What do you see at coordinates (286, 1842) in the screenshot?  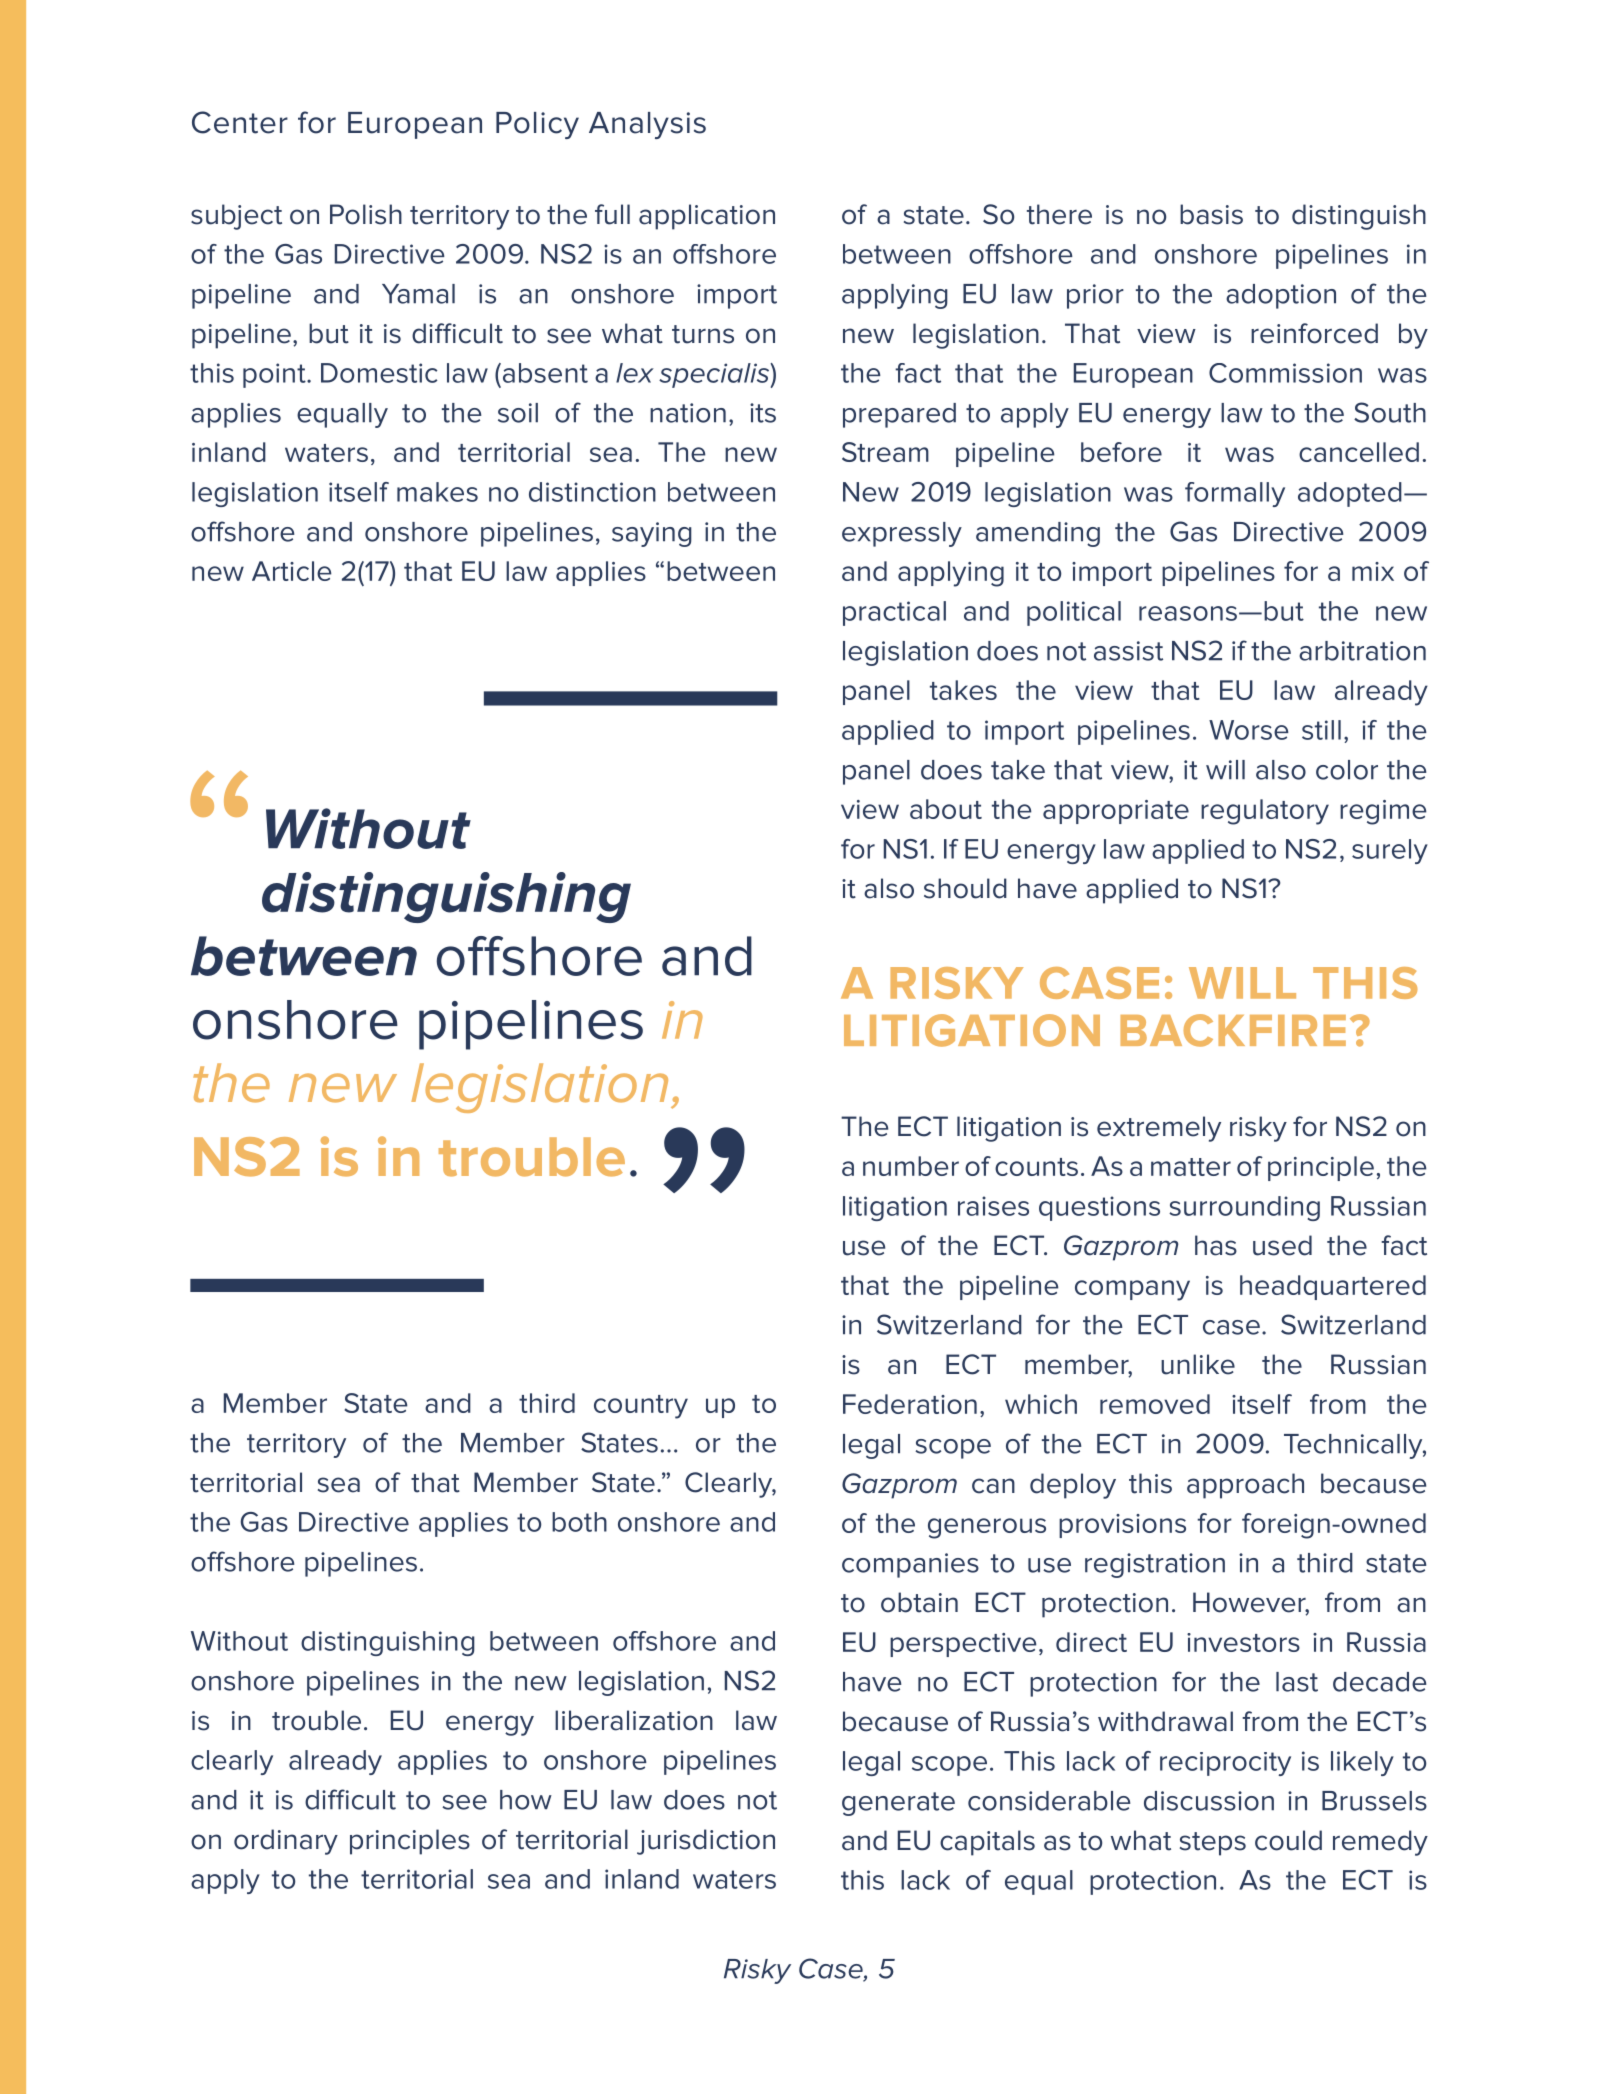 I see `ordinary` at bounding box center [286, 1842].
